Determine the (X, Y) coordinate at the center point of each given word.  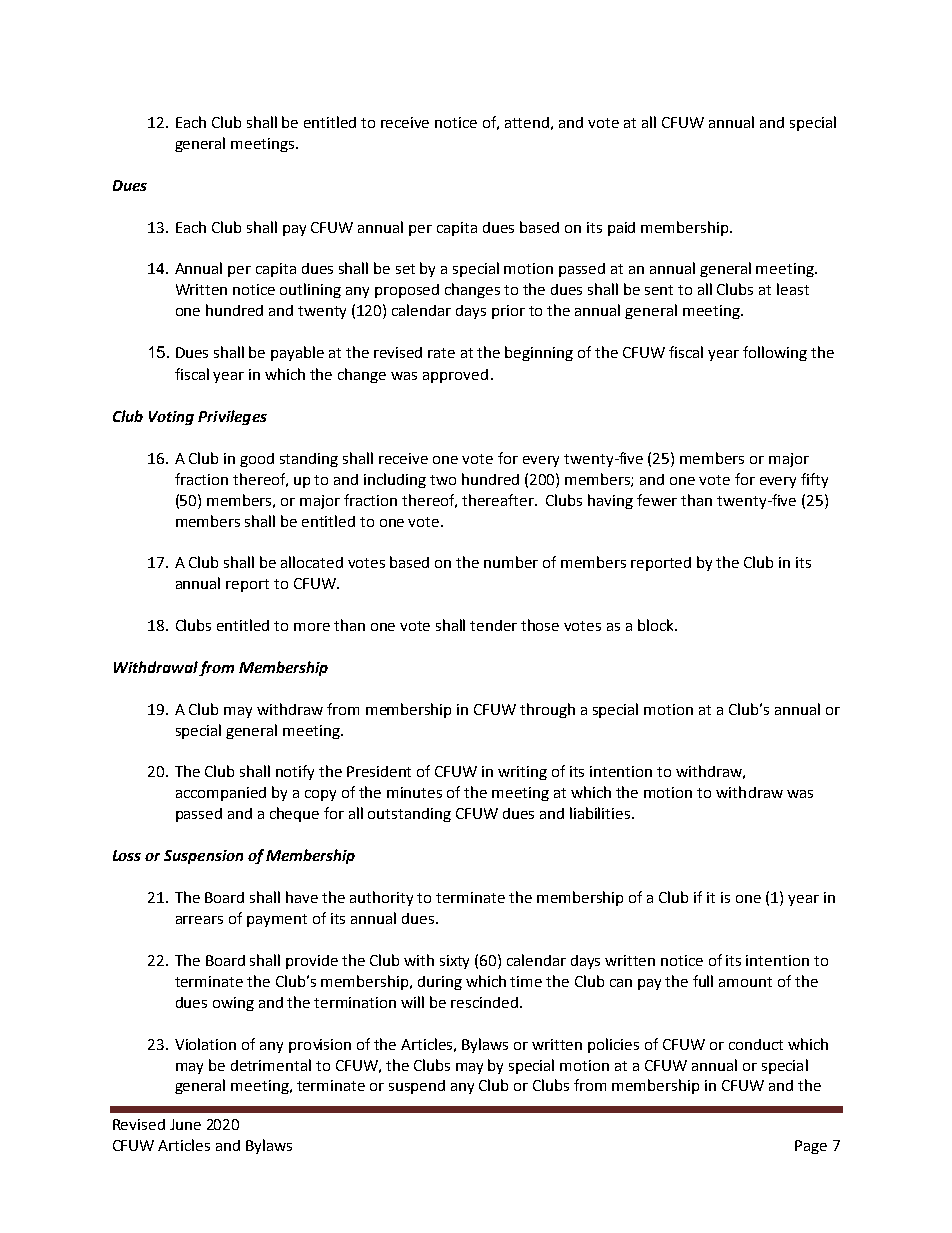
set (405, 269)
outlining (310, 290)
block (657, 625)
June (185, 1124)
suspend (417, 1087)
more (312, 627)
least (793, 289)
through (547, 710)
